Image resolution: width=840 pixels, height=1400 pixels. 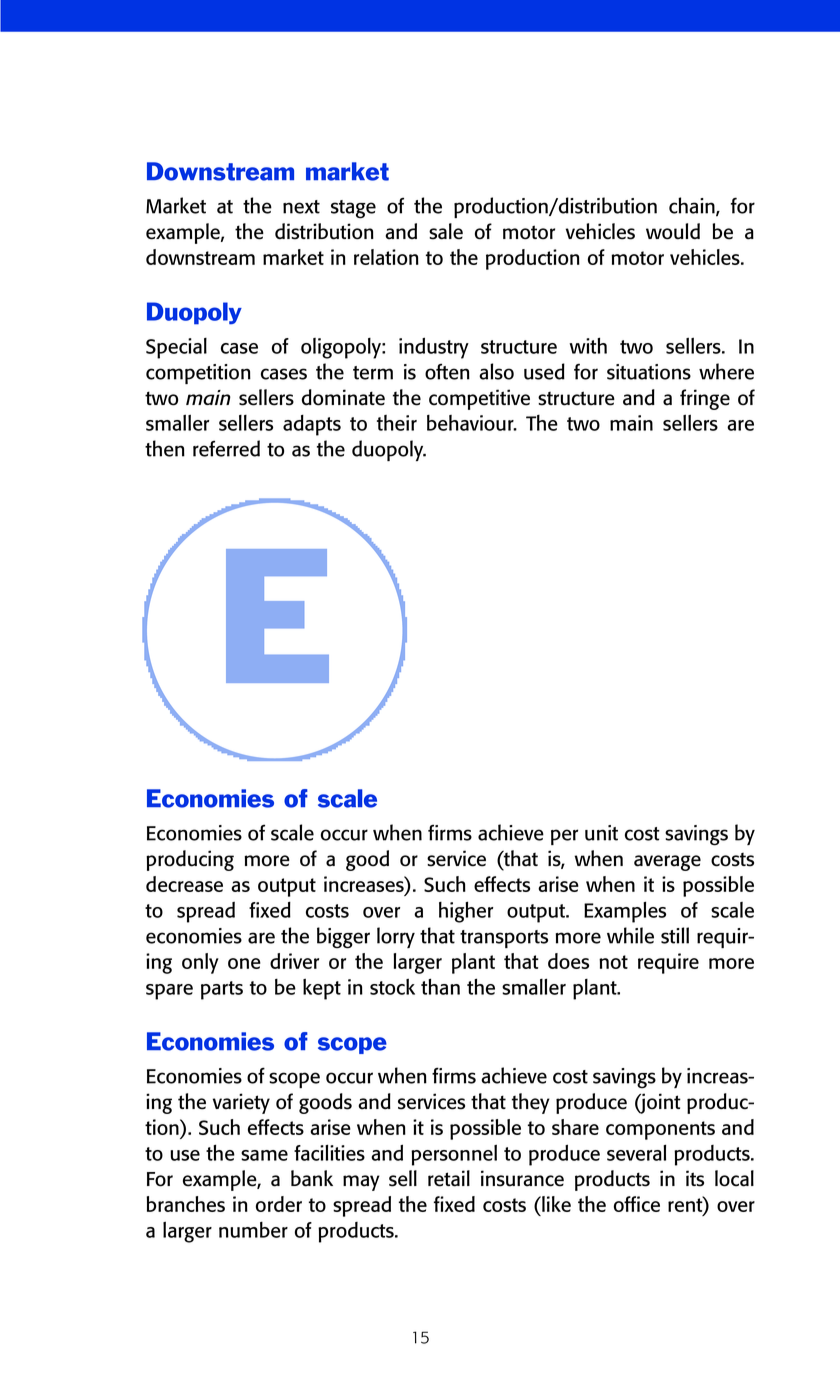 What do you see at coordinates (226, 448) in the page?
I see `referred` at bounding box center [226, 448].
